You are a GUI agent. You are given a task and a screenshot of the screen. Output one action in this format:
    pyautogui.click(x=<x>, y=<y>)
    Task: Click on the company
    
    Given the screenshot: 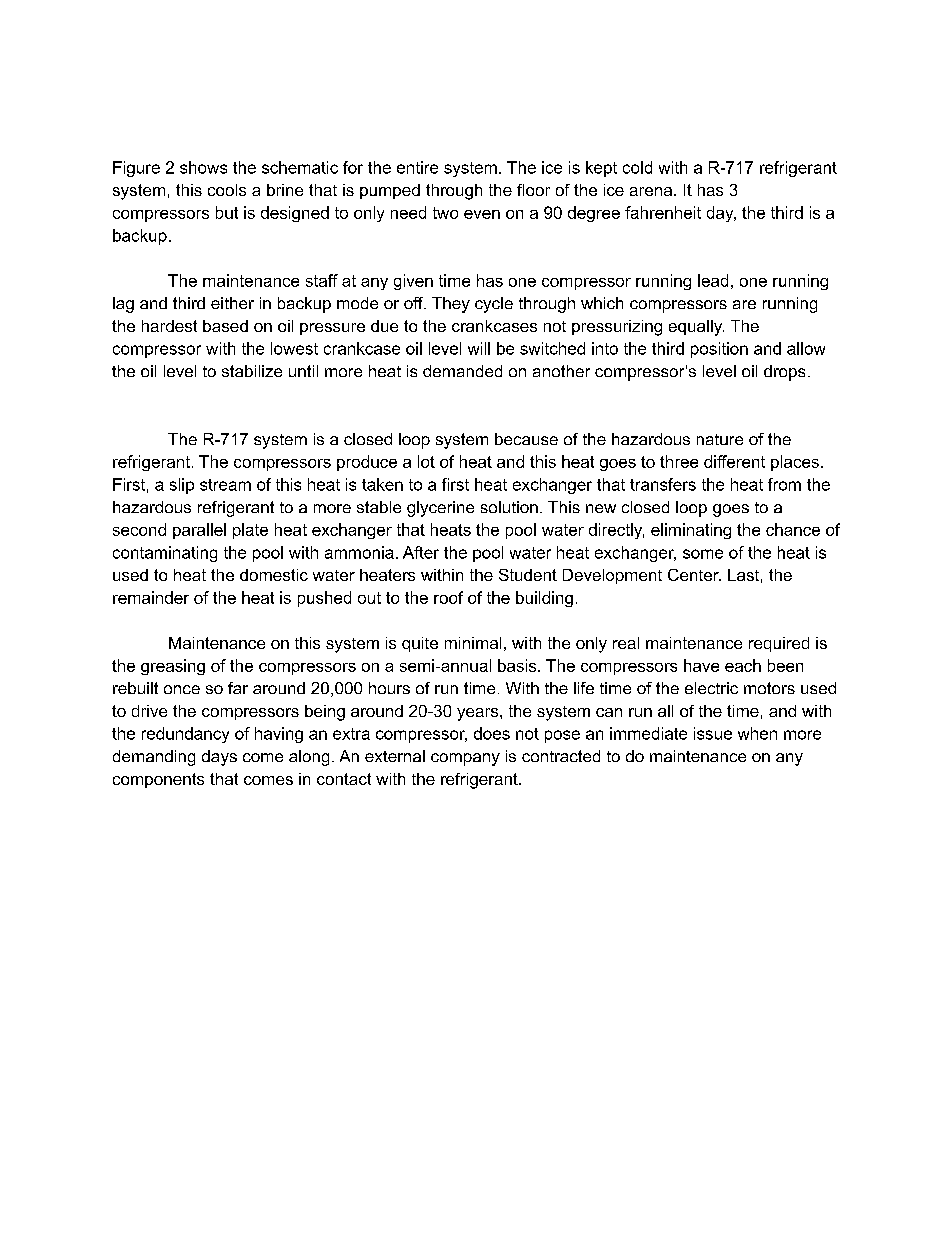 What is the action you would take?
    pyautogui.click(x=465, y=759)
